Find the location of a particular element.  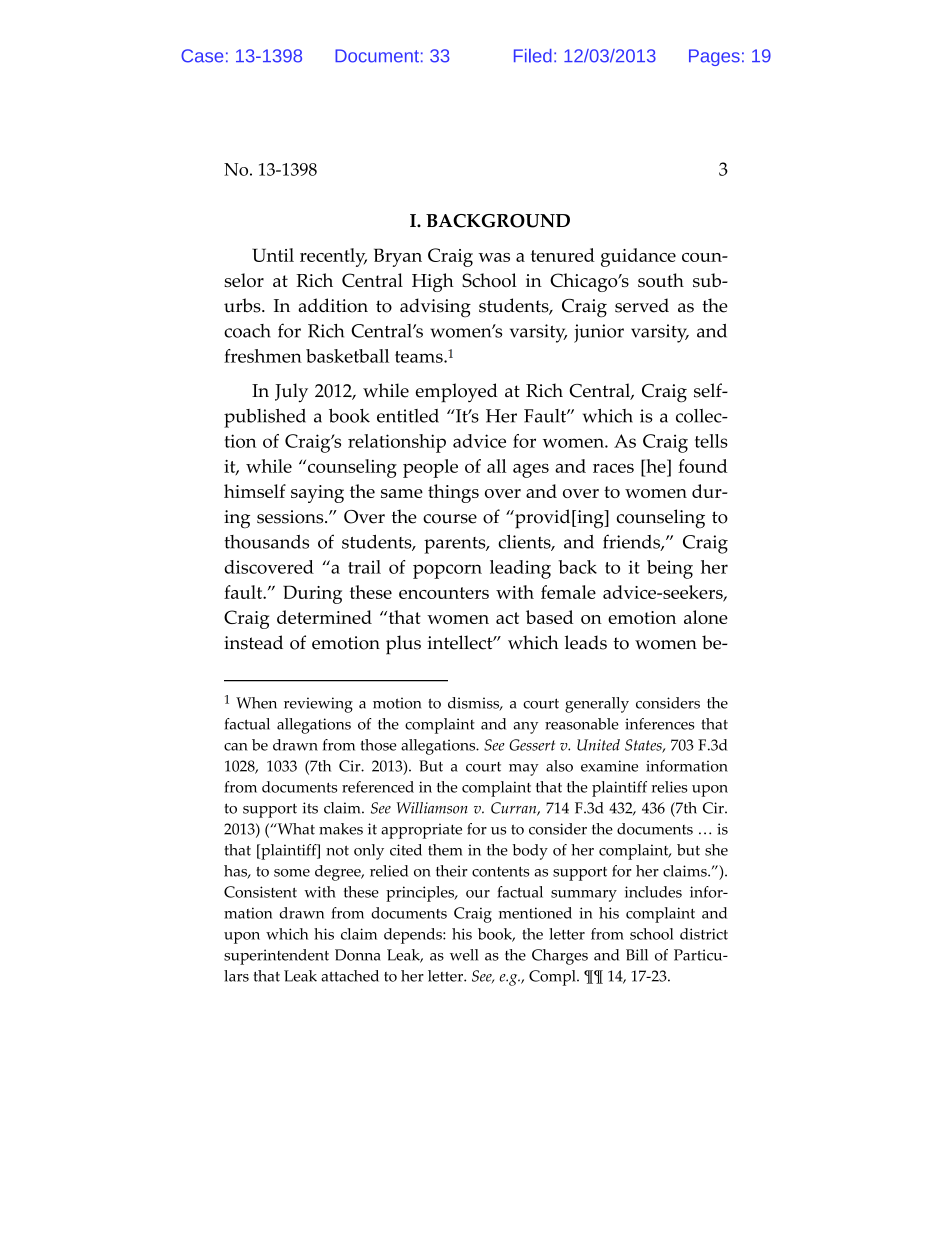

well is located at coordinates (464, 955).
